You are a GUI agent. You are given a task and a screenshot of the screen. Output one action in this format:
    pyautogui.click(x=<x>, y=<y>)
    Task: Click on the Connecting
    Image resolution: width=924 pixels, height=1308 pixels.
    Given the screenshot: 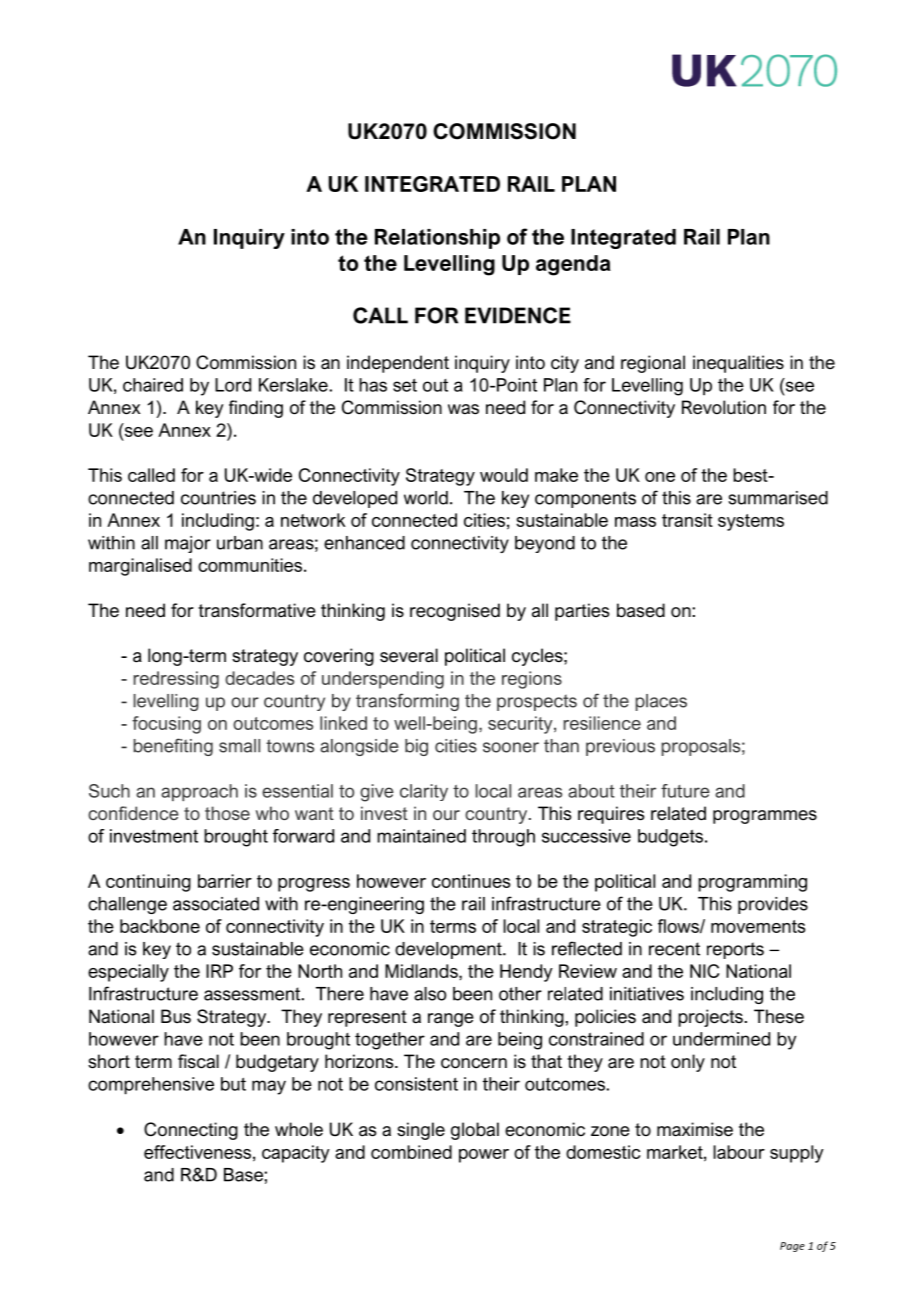 What is the action you would take?
    pyautogui.click(x=191, y=1131)
